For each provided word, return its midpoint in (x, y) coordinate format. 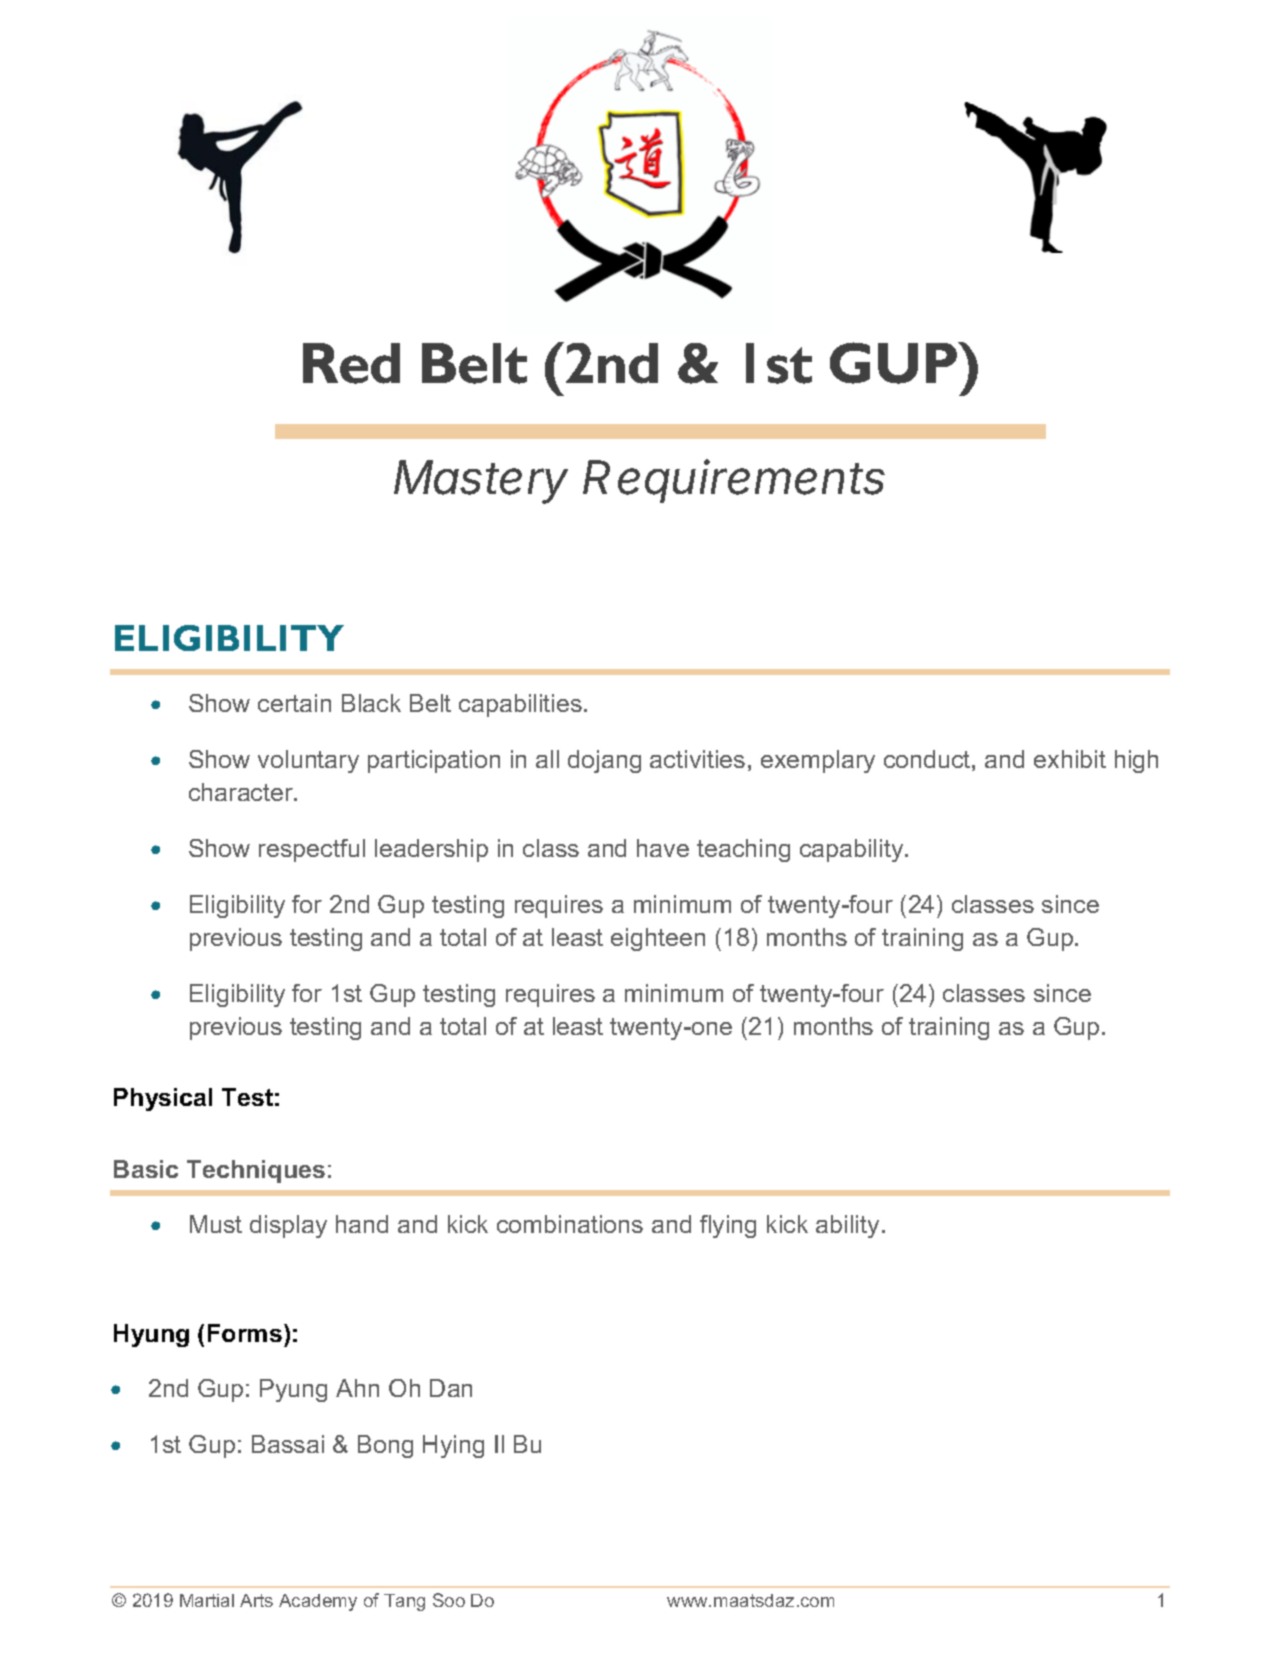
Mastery (481, 482)
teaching (743, 850)
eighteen (658, 939)
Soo (449, 1600)
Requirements (734, 481)
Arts (256, 1600)
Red (351, 363)
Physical (163, 1099)
